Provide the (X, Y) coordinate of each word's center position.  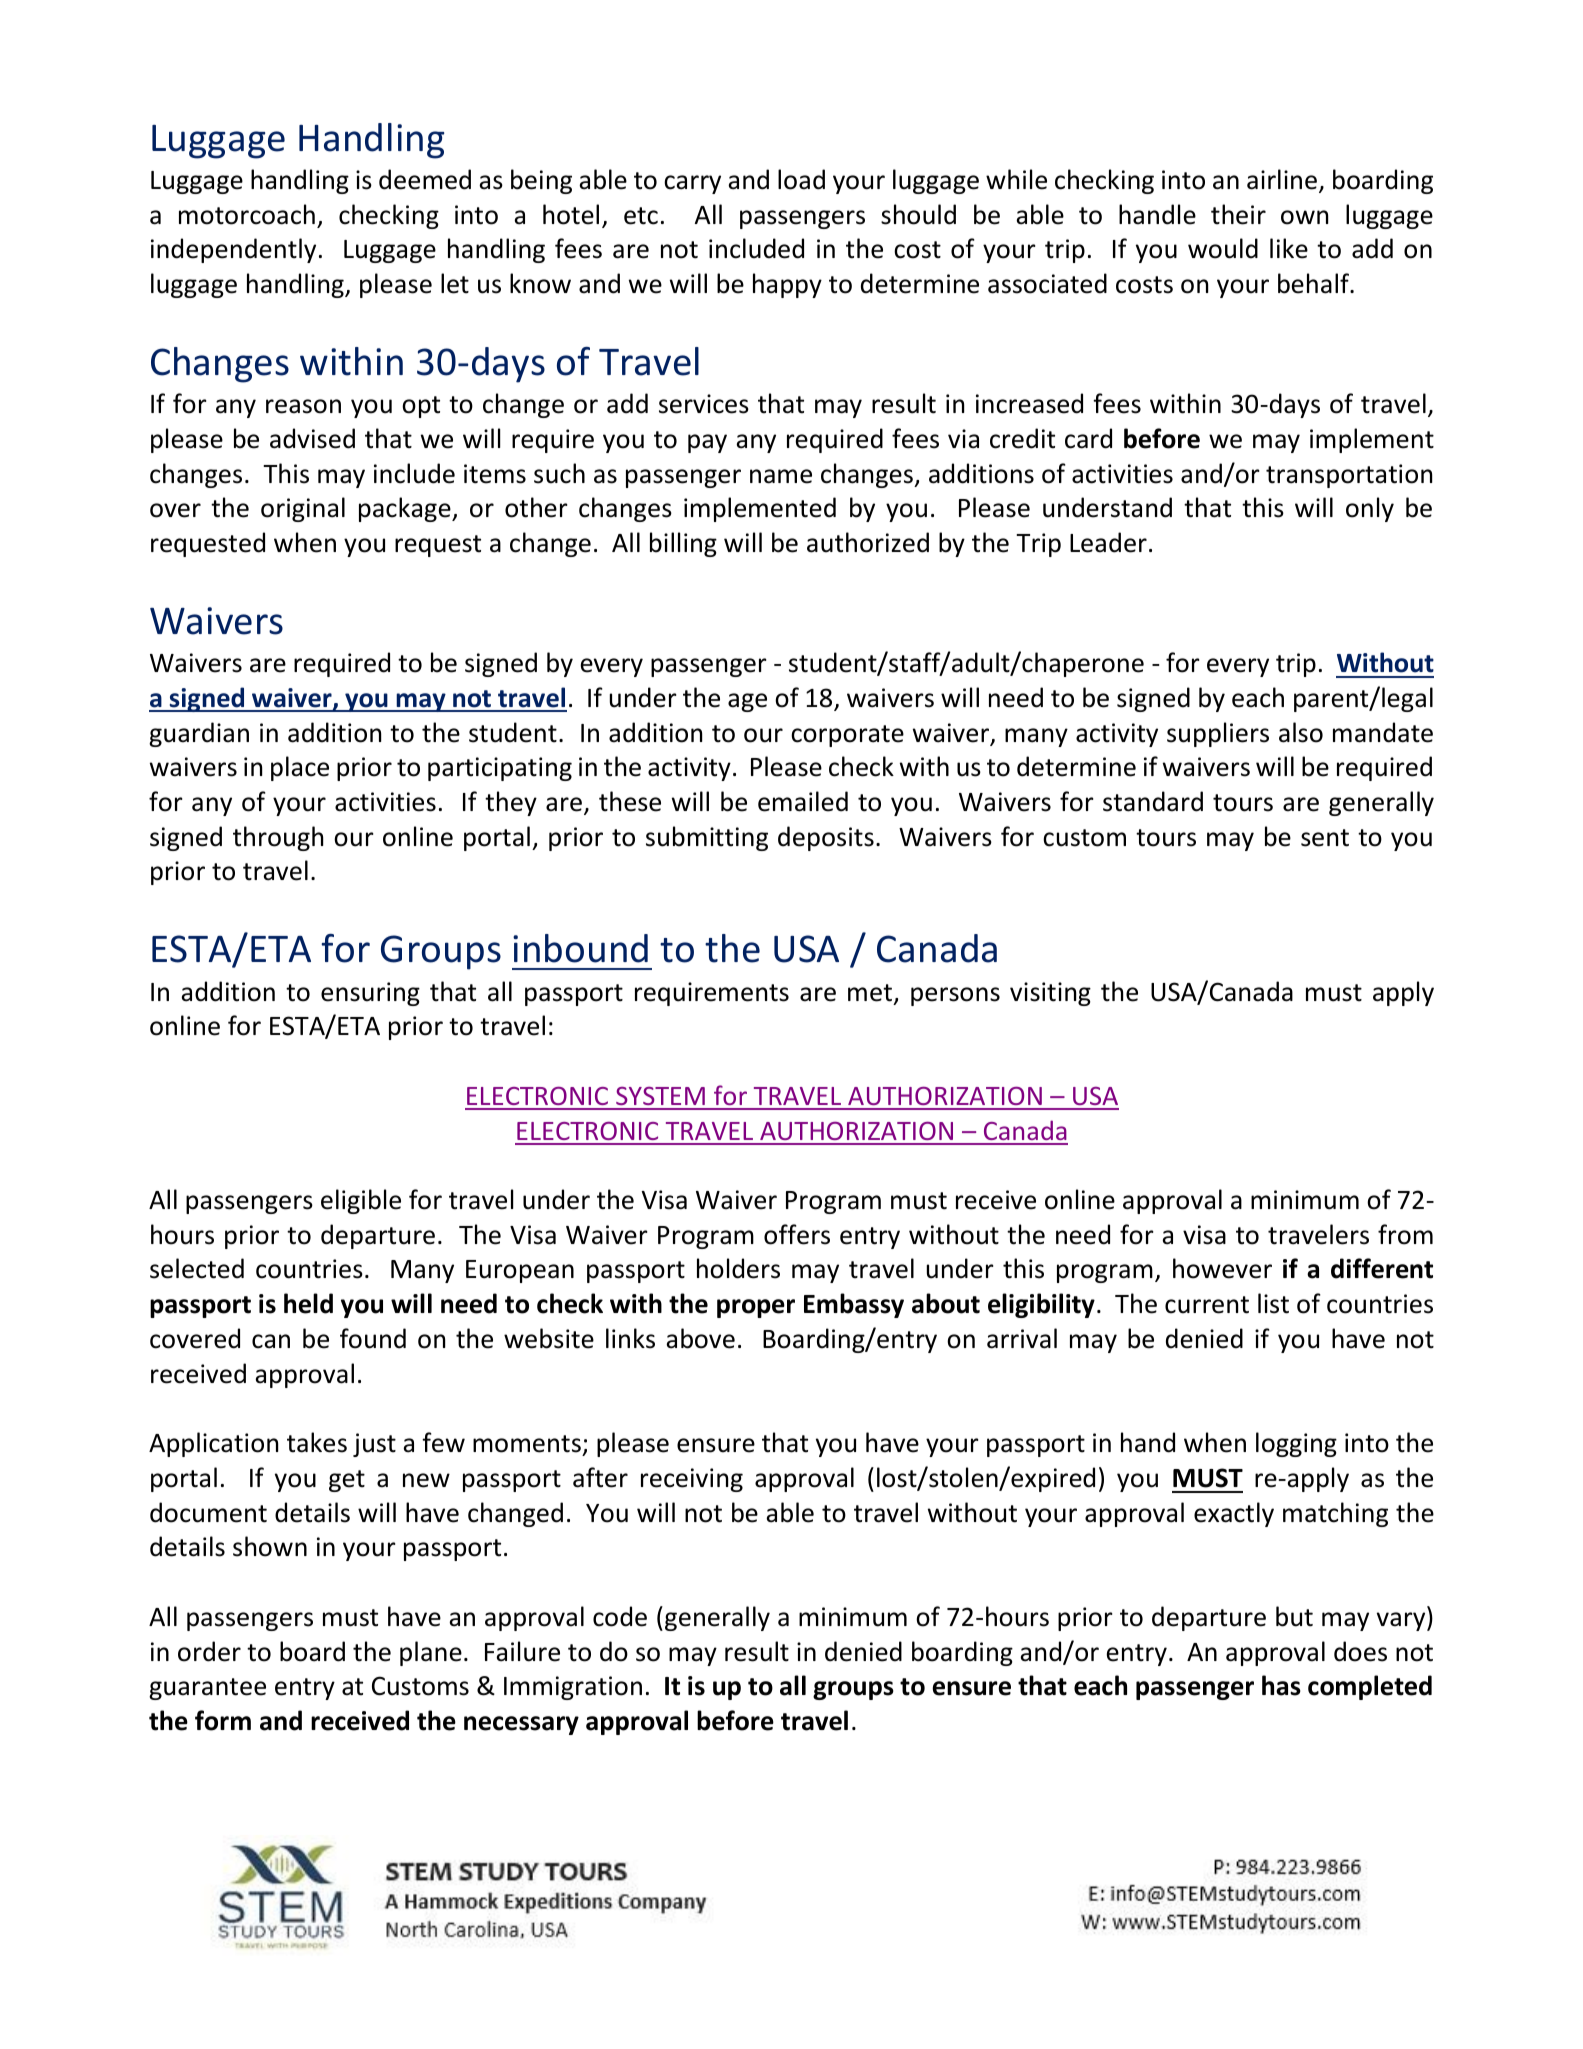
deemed (425, 179)
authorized (868, 542)
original (303, 509)
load (801, 179)
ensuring (370, 994)
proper (756, 1308)
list (1273, 1303)
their (1238, 214)
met (870, 993)
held (308, 1303)
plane (431, 1653)
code (620, 1616)
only (1370, 509)
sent (1325, 838)
